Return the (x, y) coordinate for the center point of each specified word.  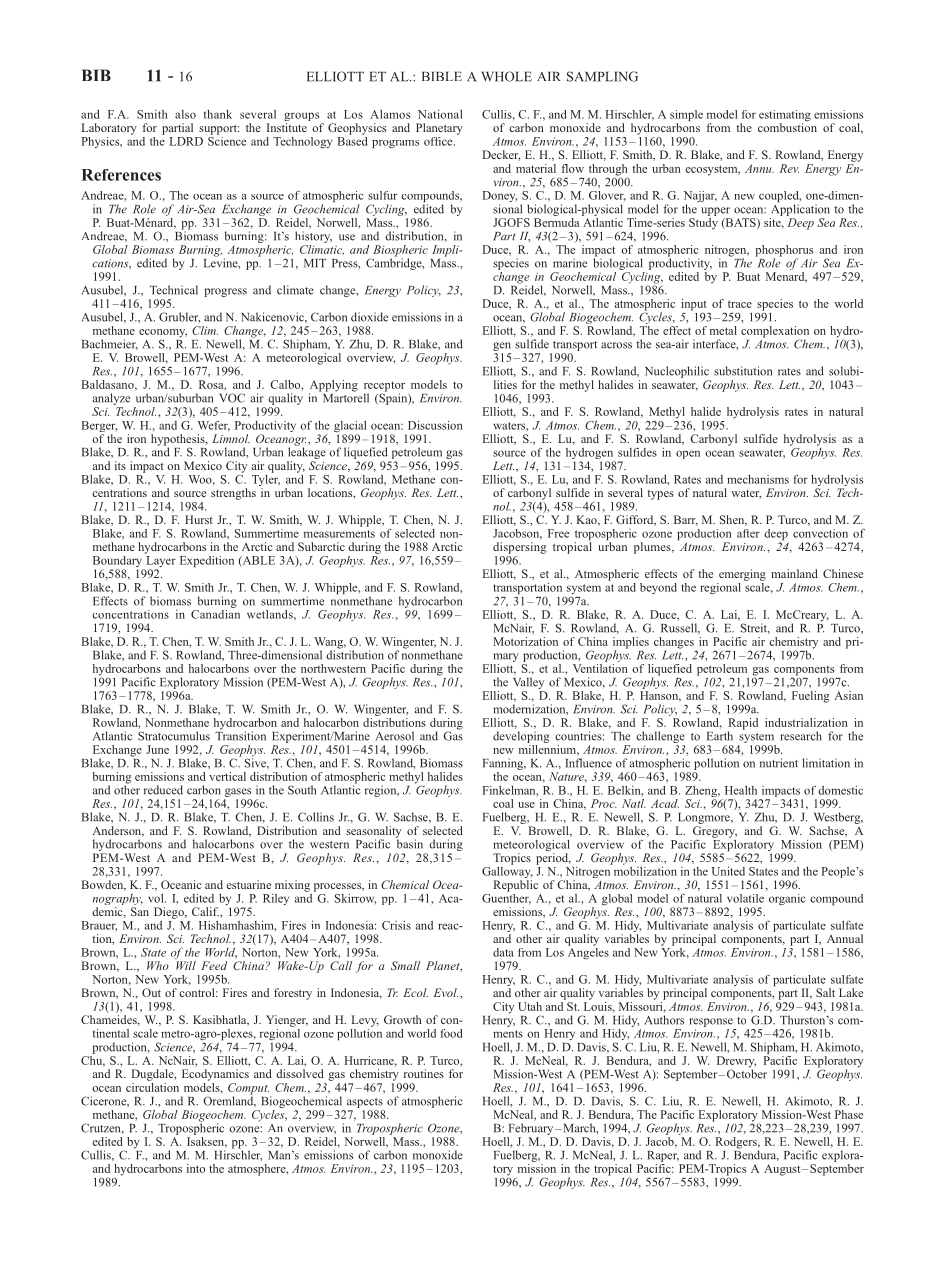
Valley (528, 683)
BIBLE (442, 76)
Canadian (215, 613)
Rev (789, 168)
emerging (742, 575)
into (196, 1168)
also (185, 114)
